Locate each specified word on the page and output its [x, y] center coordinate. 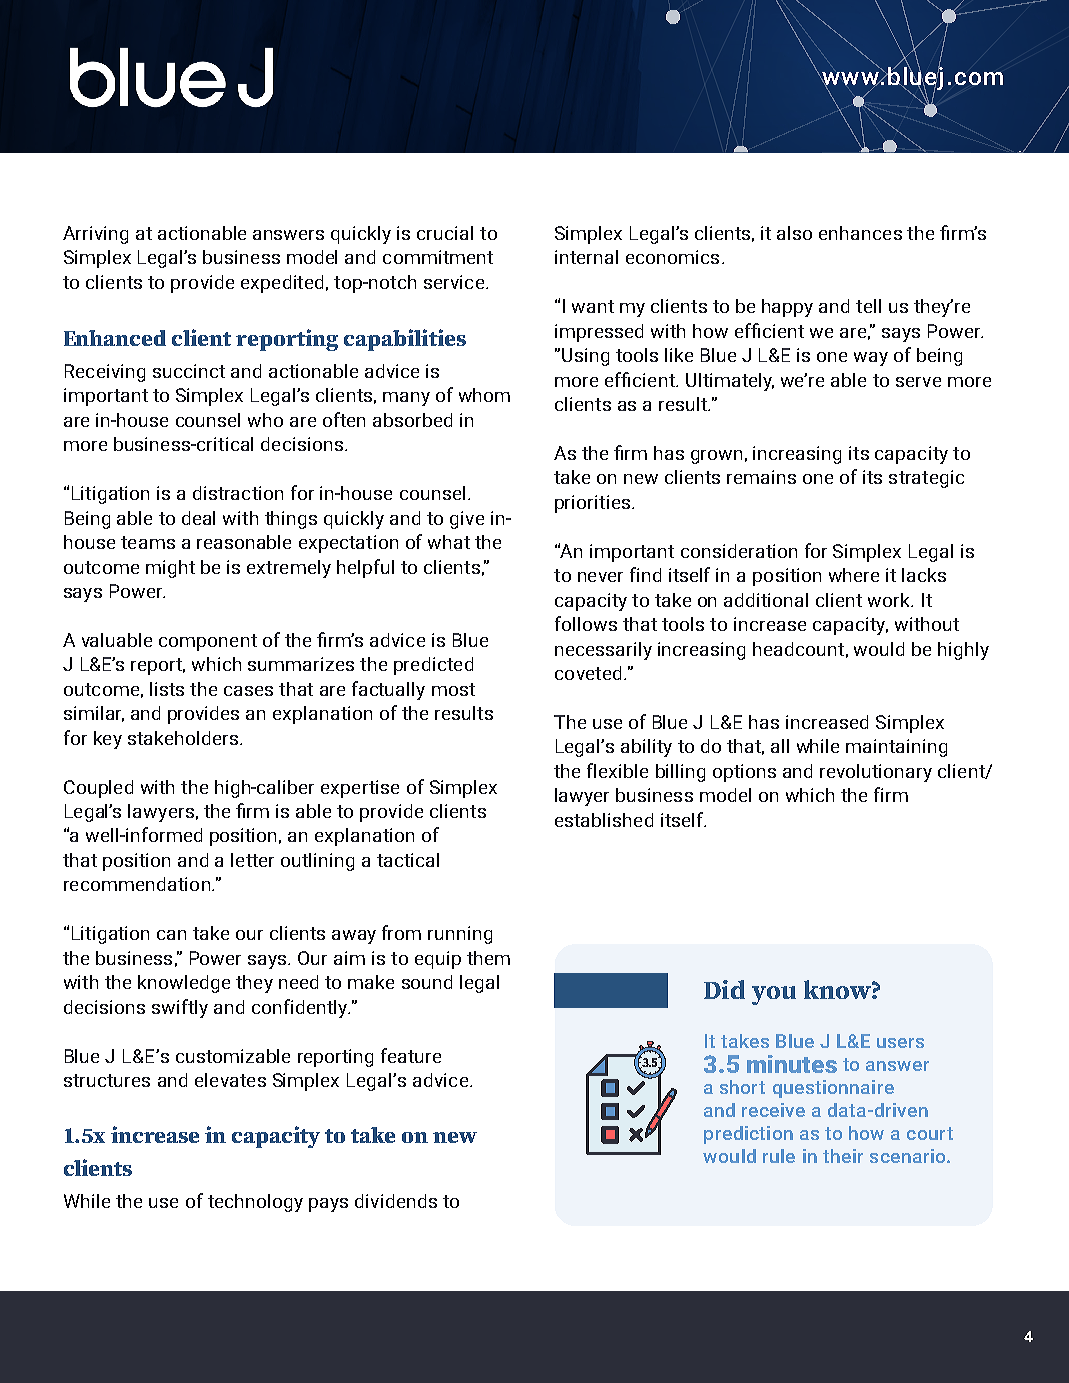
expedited [282, 284]
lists [167, 689]
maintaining [896, 748]
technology [255, 1203]
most [453, 689]
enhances [860, 233]
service [454, 282]
